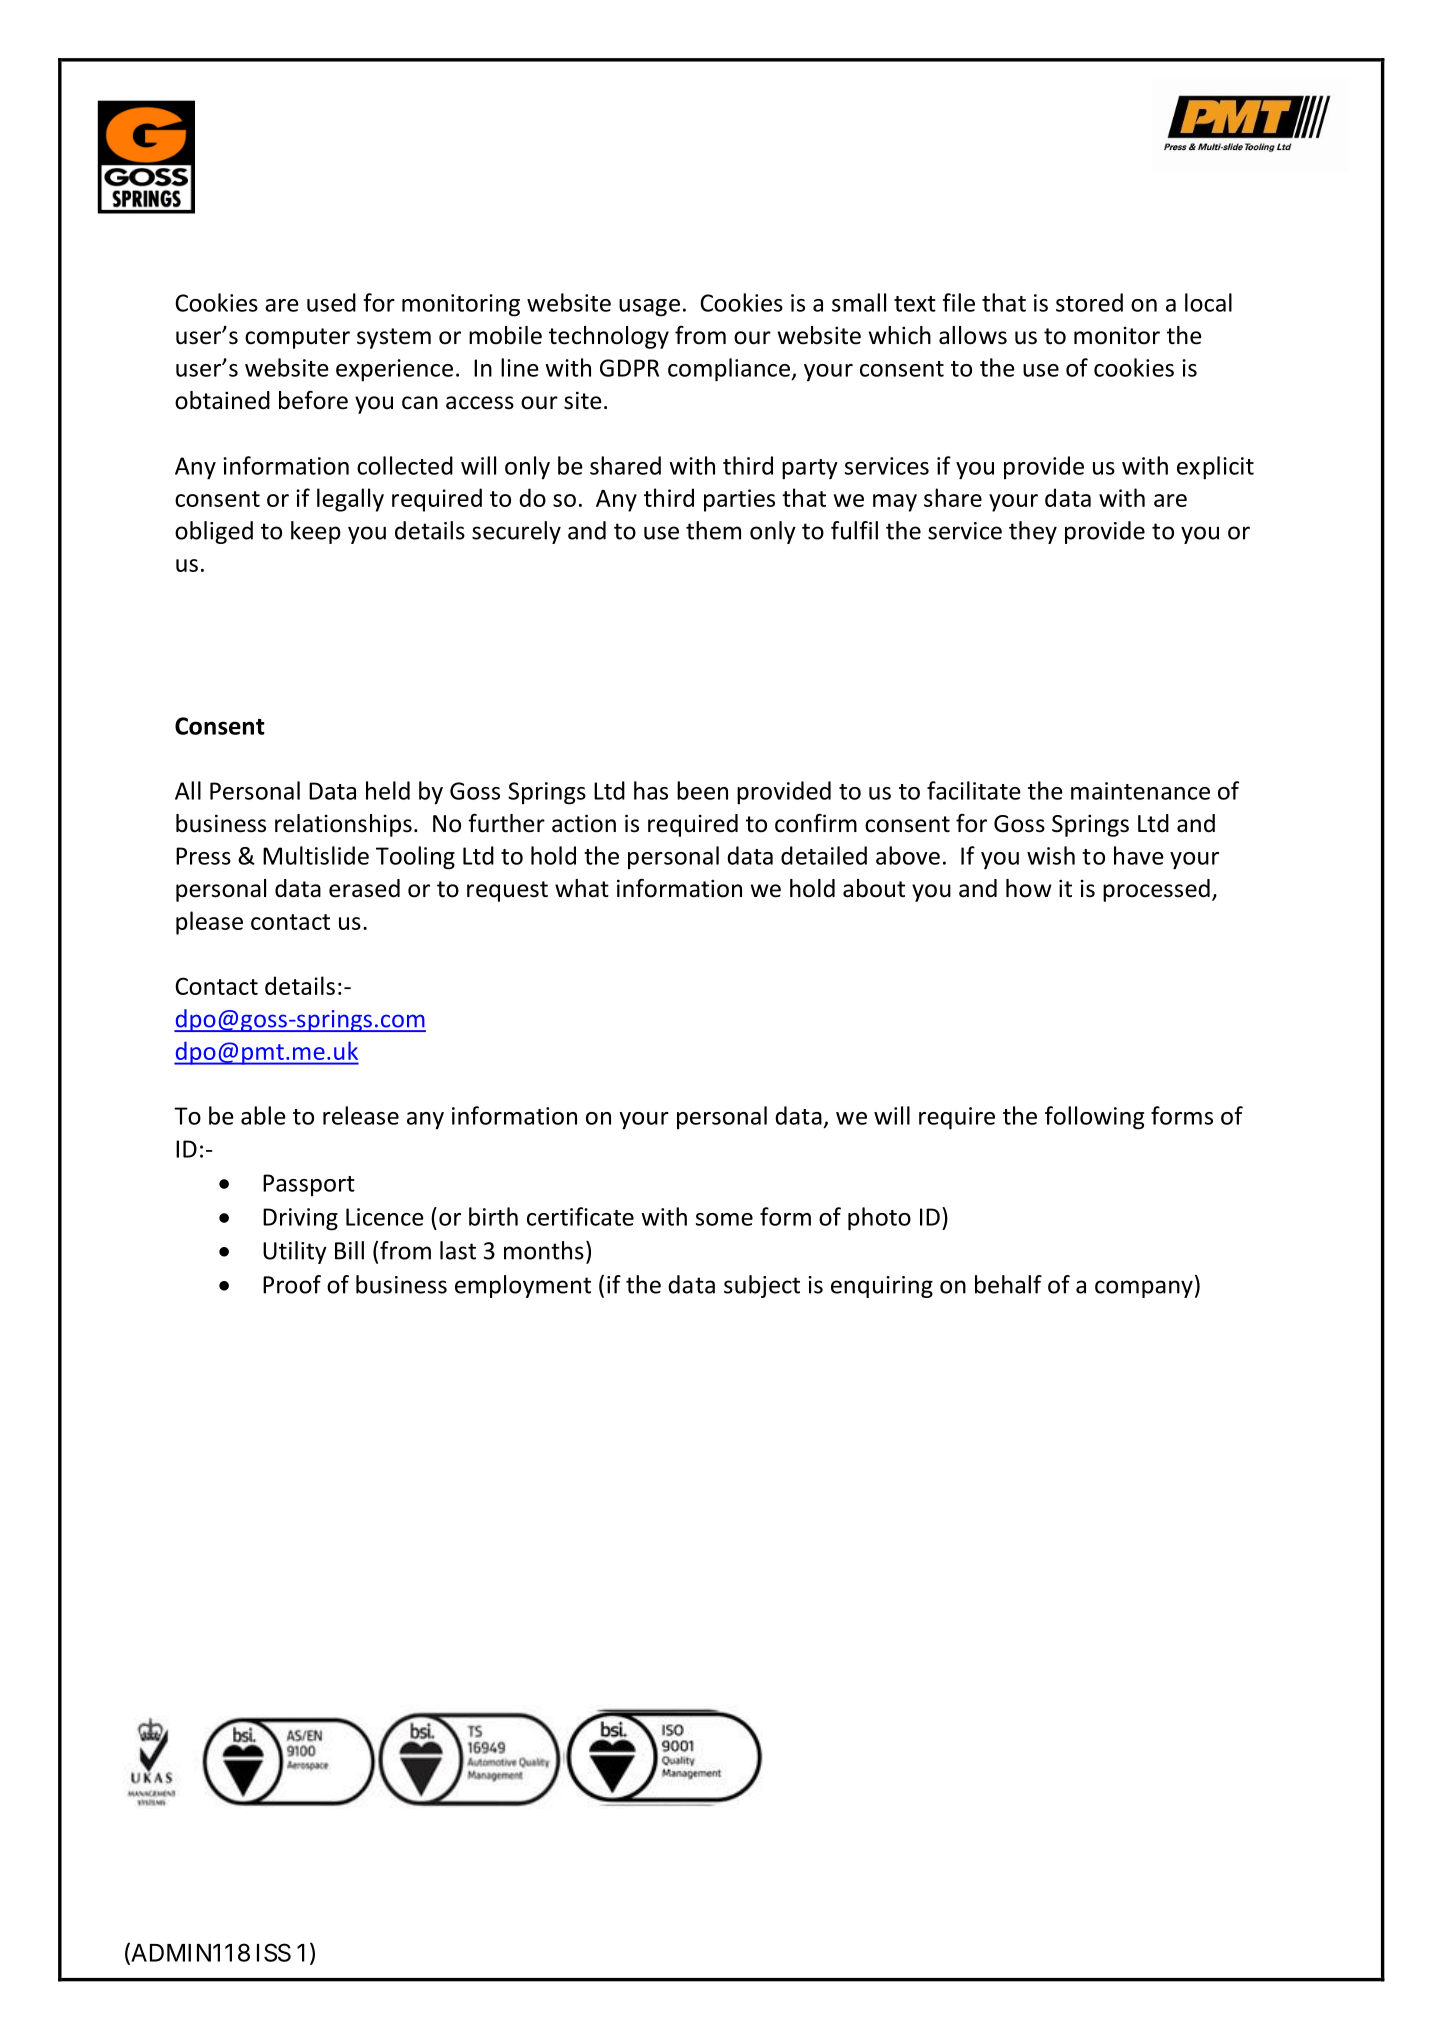  I want to click on relationships, so click(343, 825).
